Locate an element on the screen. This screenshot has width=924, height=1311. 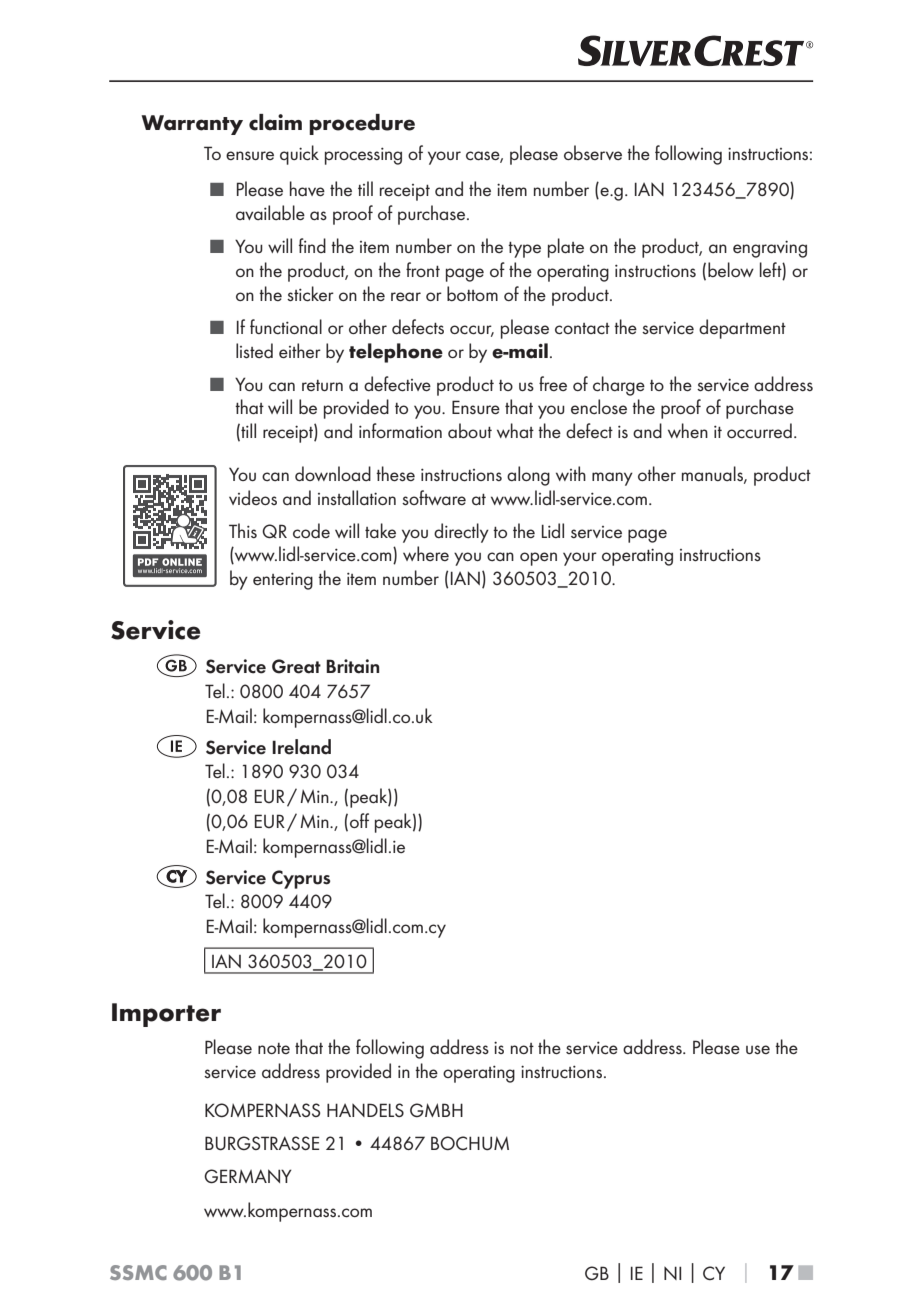
claim is located at coordinates (275, 122).
